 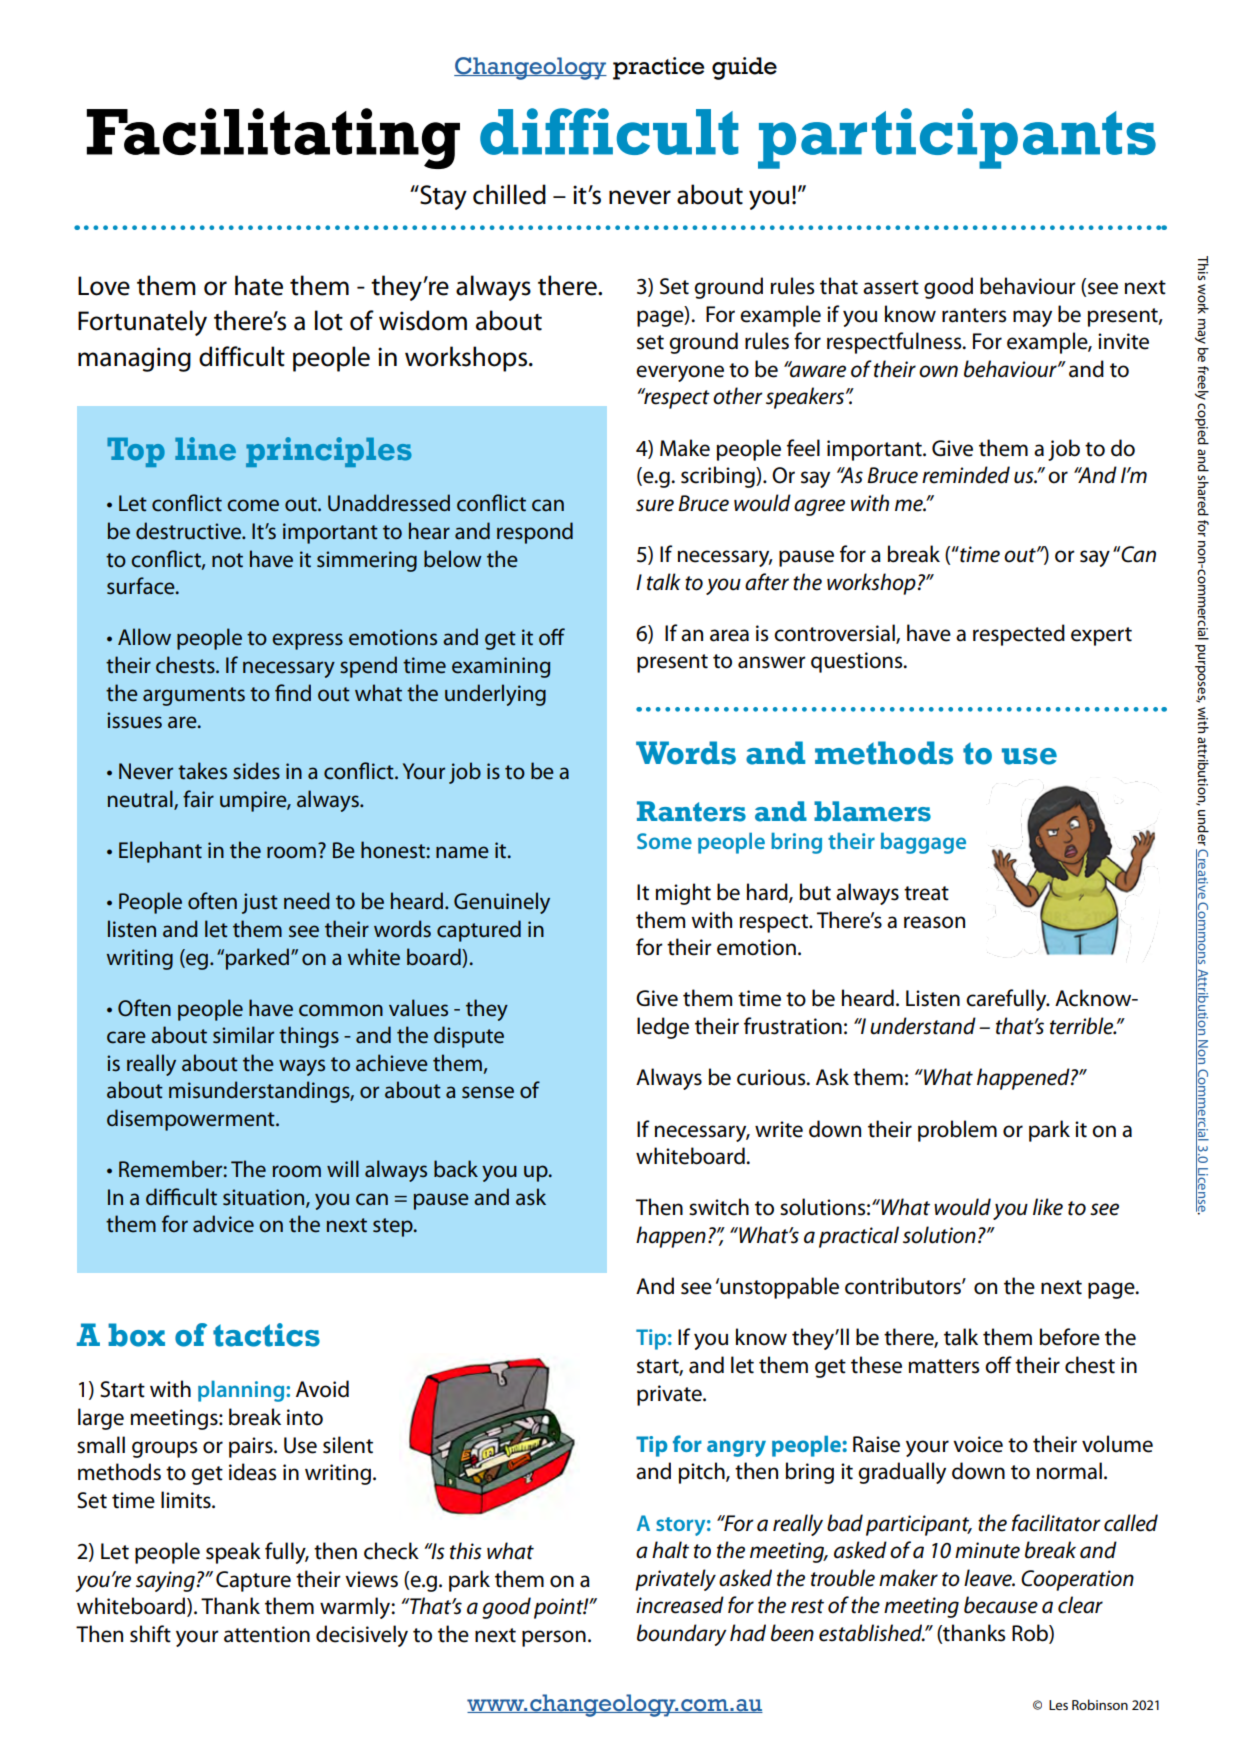 I want to click on advice, so click(x=223, y=1224).
